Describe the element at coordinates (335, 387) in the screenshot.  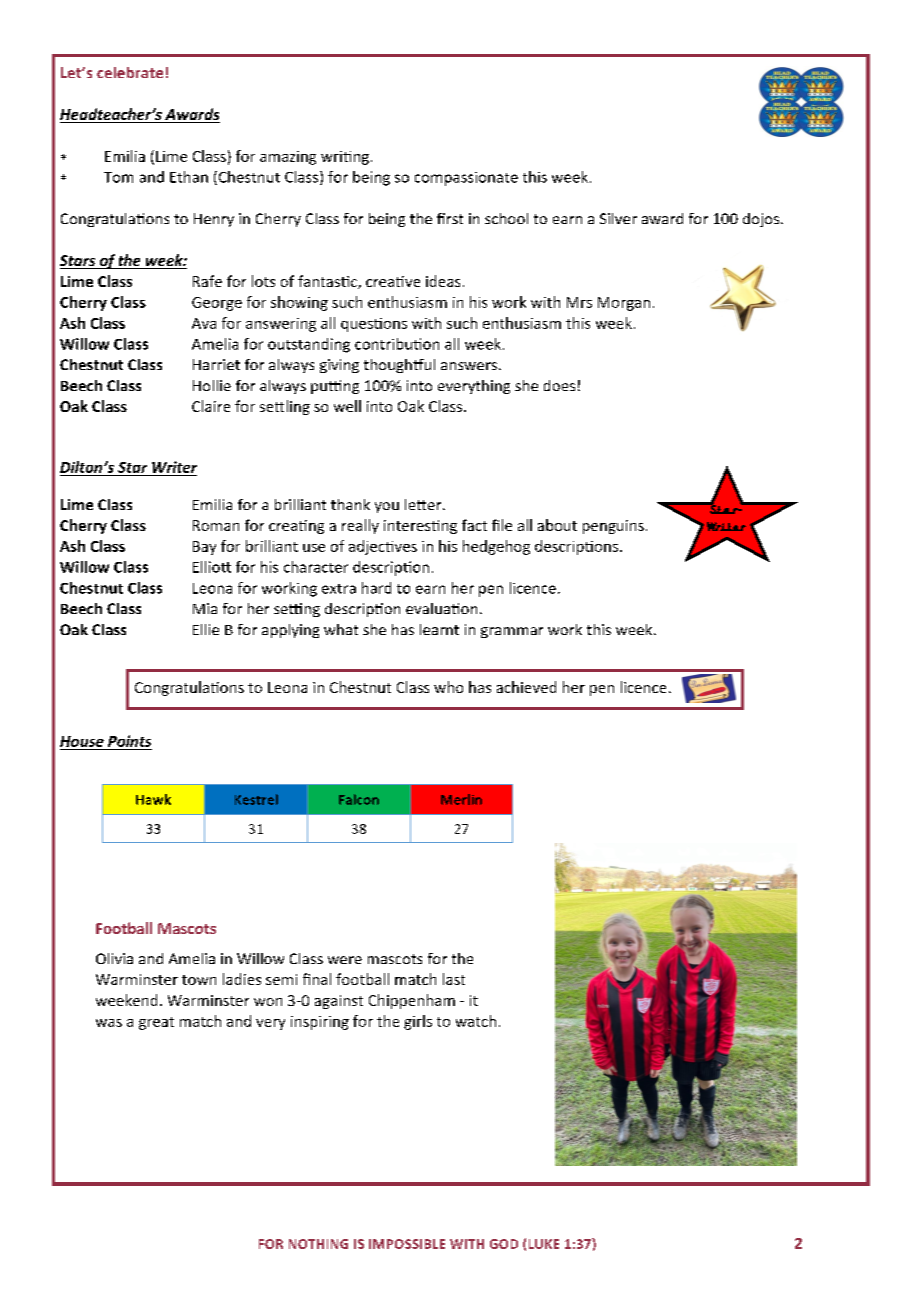
I see `putting` at that location.
